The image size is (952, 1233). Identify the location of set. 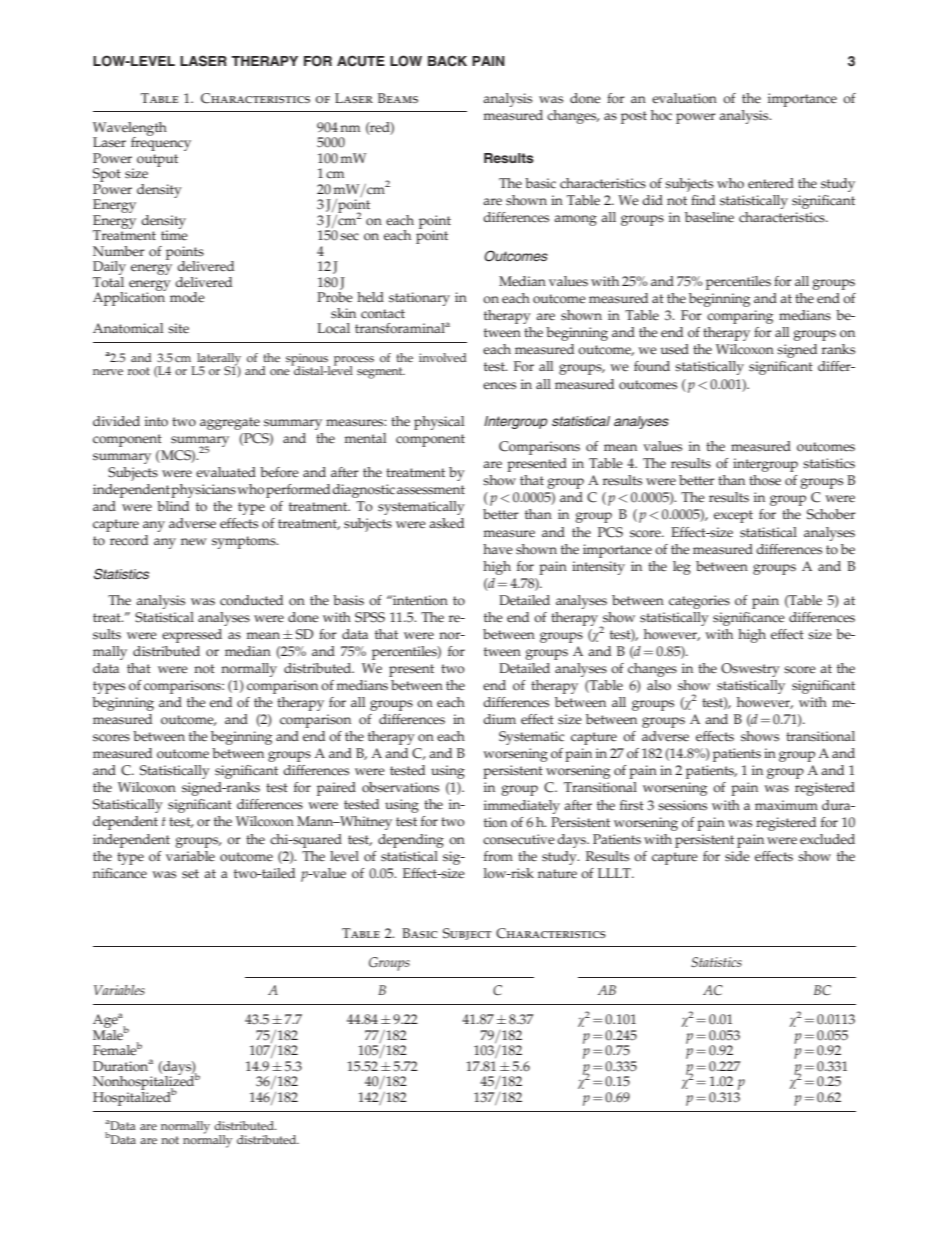
(190, 874).
